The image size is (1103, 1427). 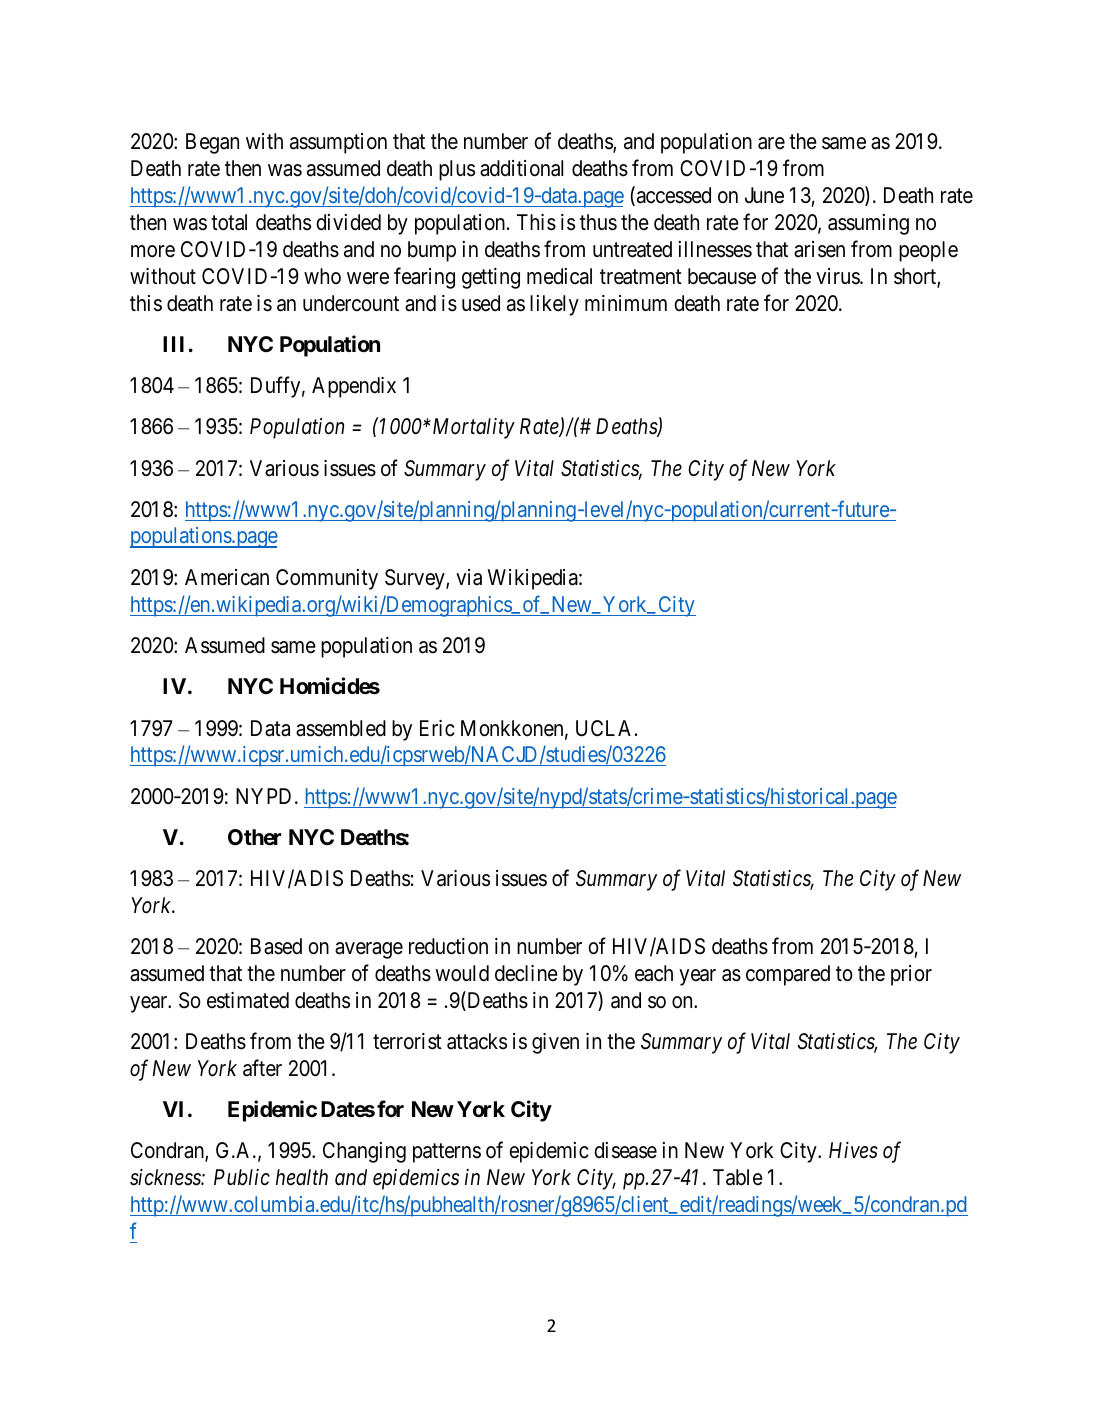 I want to click on assembled, so click(x=341, y=728).
